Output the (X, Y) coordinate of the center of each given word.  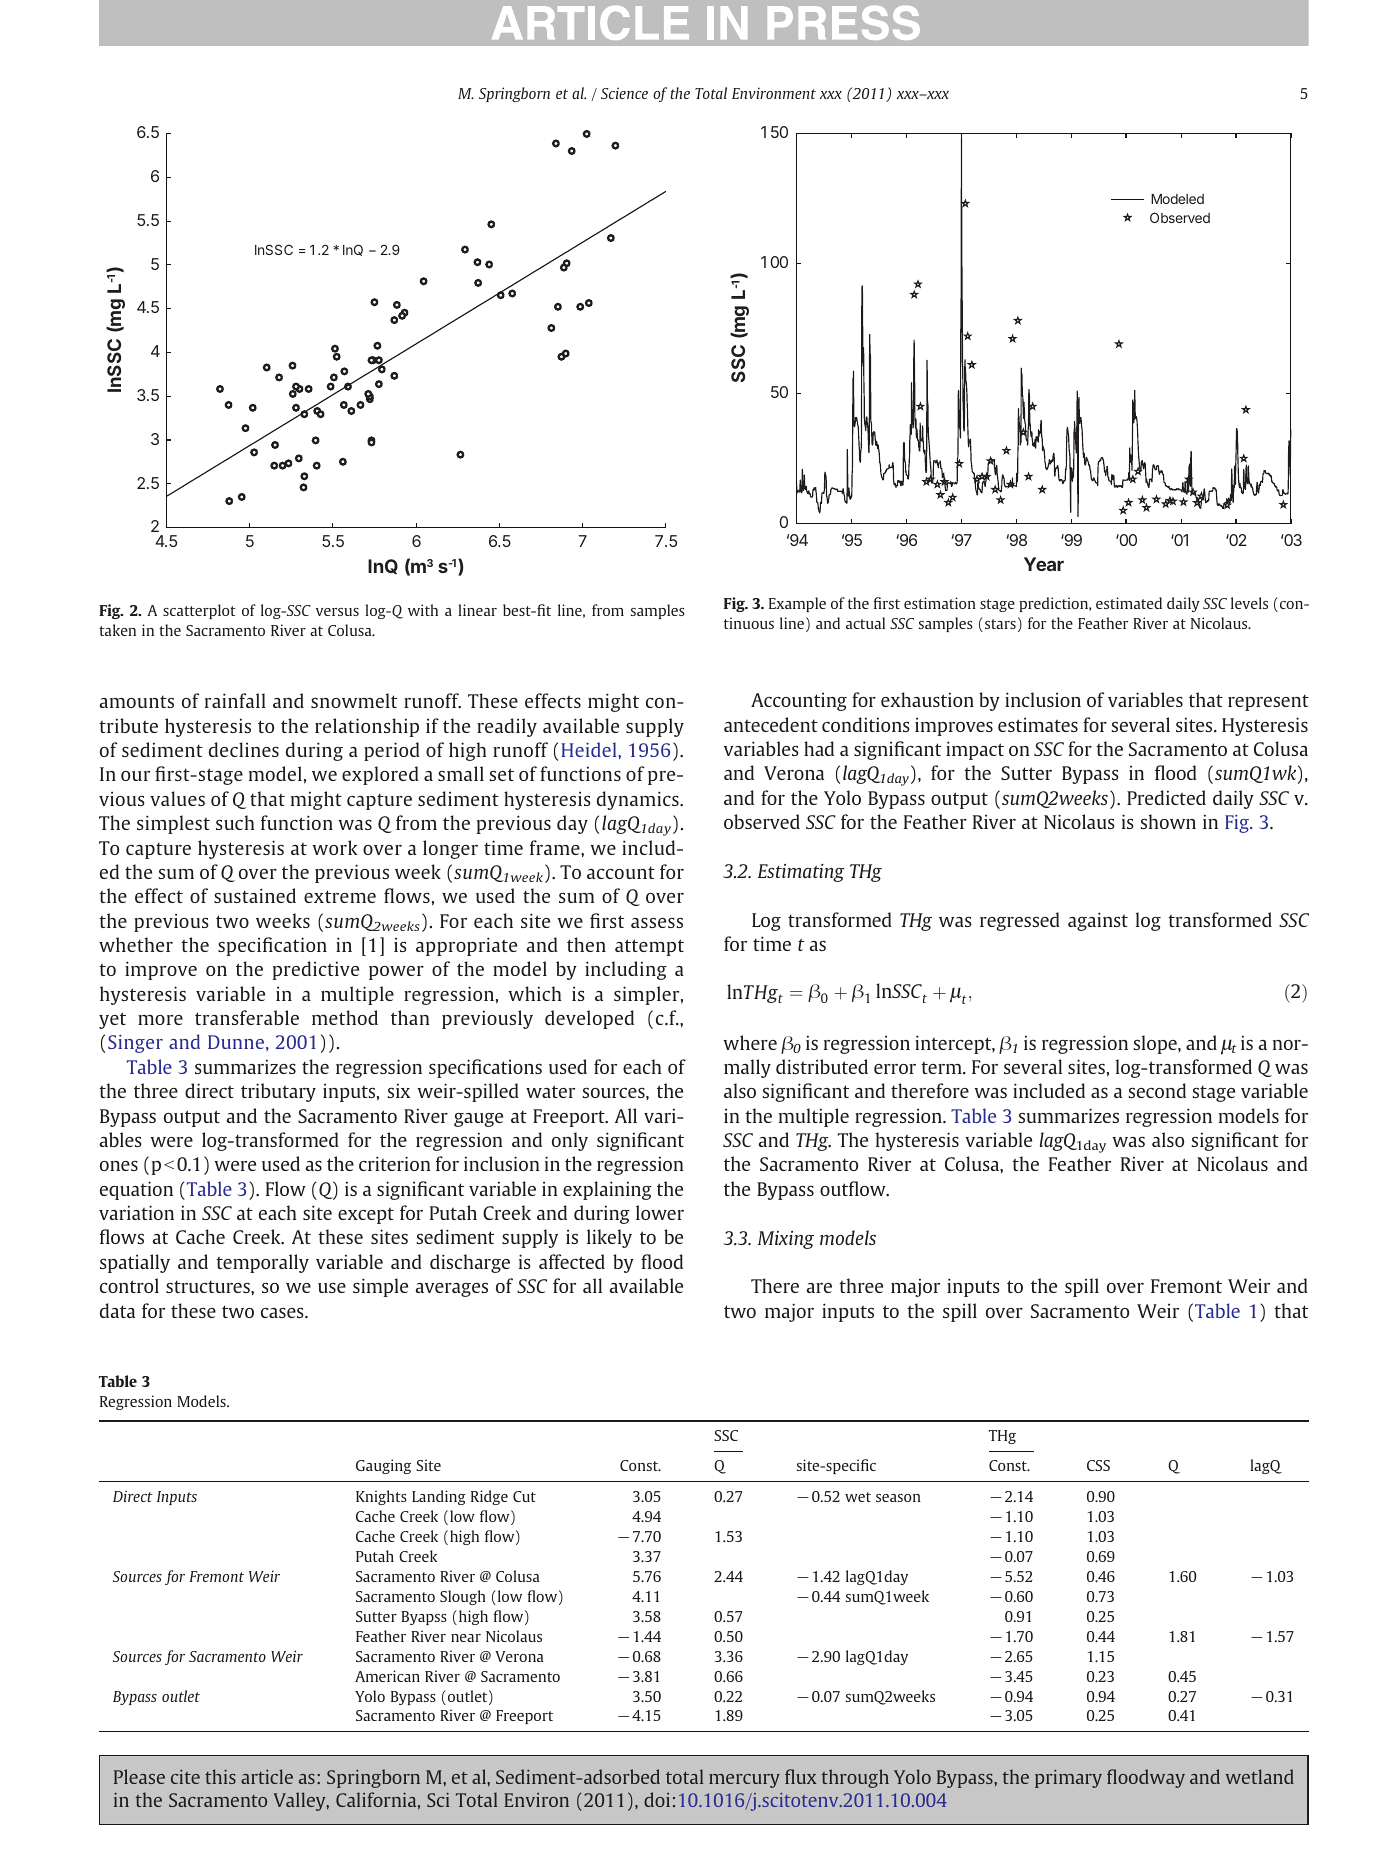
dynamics (639, 800)
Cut (524, 1496)
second (1157, 1090)
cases (283, 1313)
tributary (278, 1092)
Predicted (1166, 797)
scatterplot (199, 611)
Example (797, 604)
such (235, 822)
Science (624, 93)
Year (1044, 564)
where (750, 1042)
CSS (1098, 1465)
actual (865, 623)
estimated (1129, 603)
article (267, 1776)
